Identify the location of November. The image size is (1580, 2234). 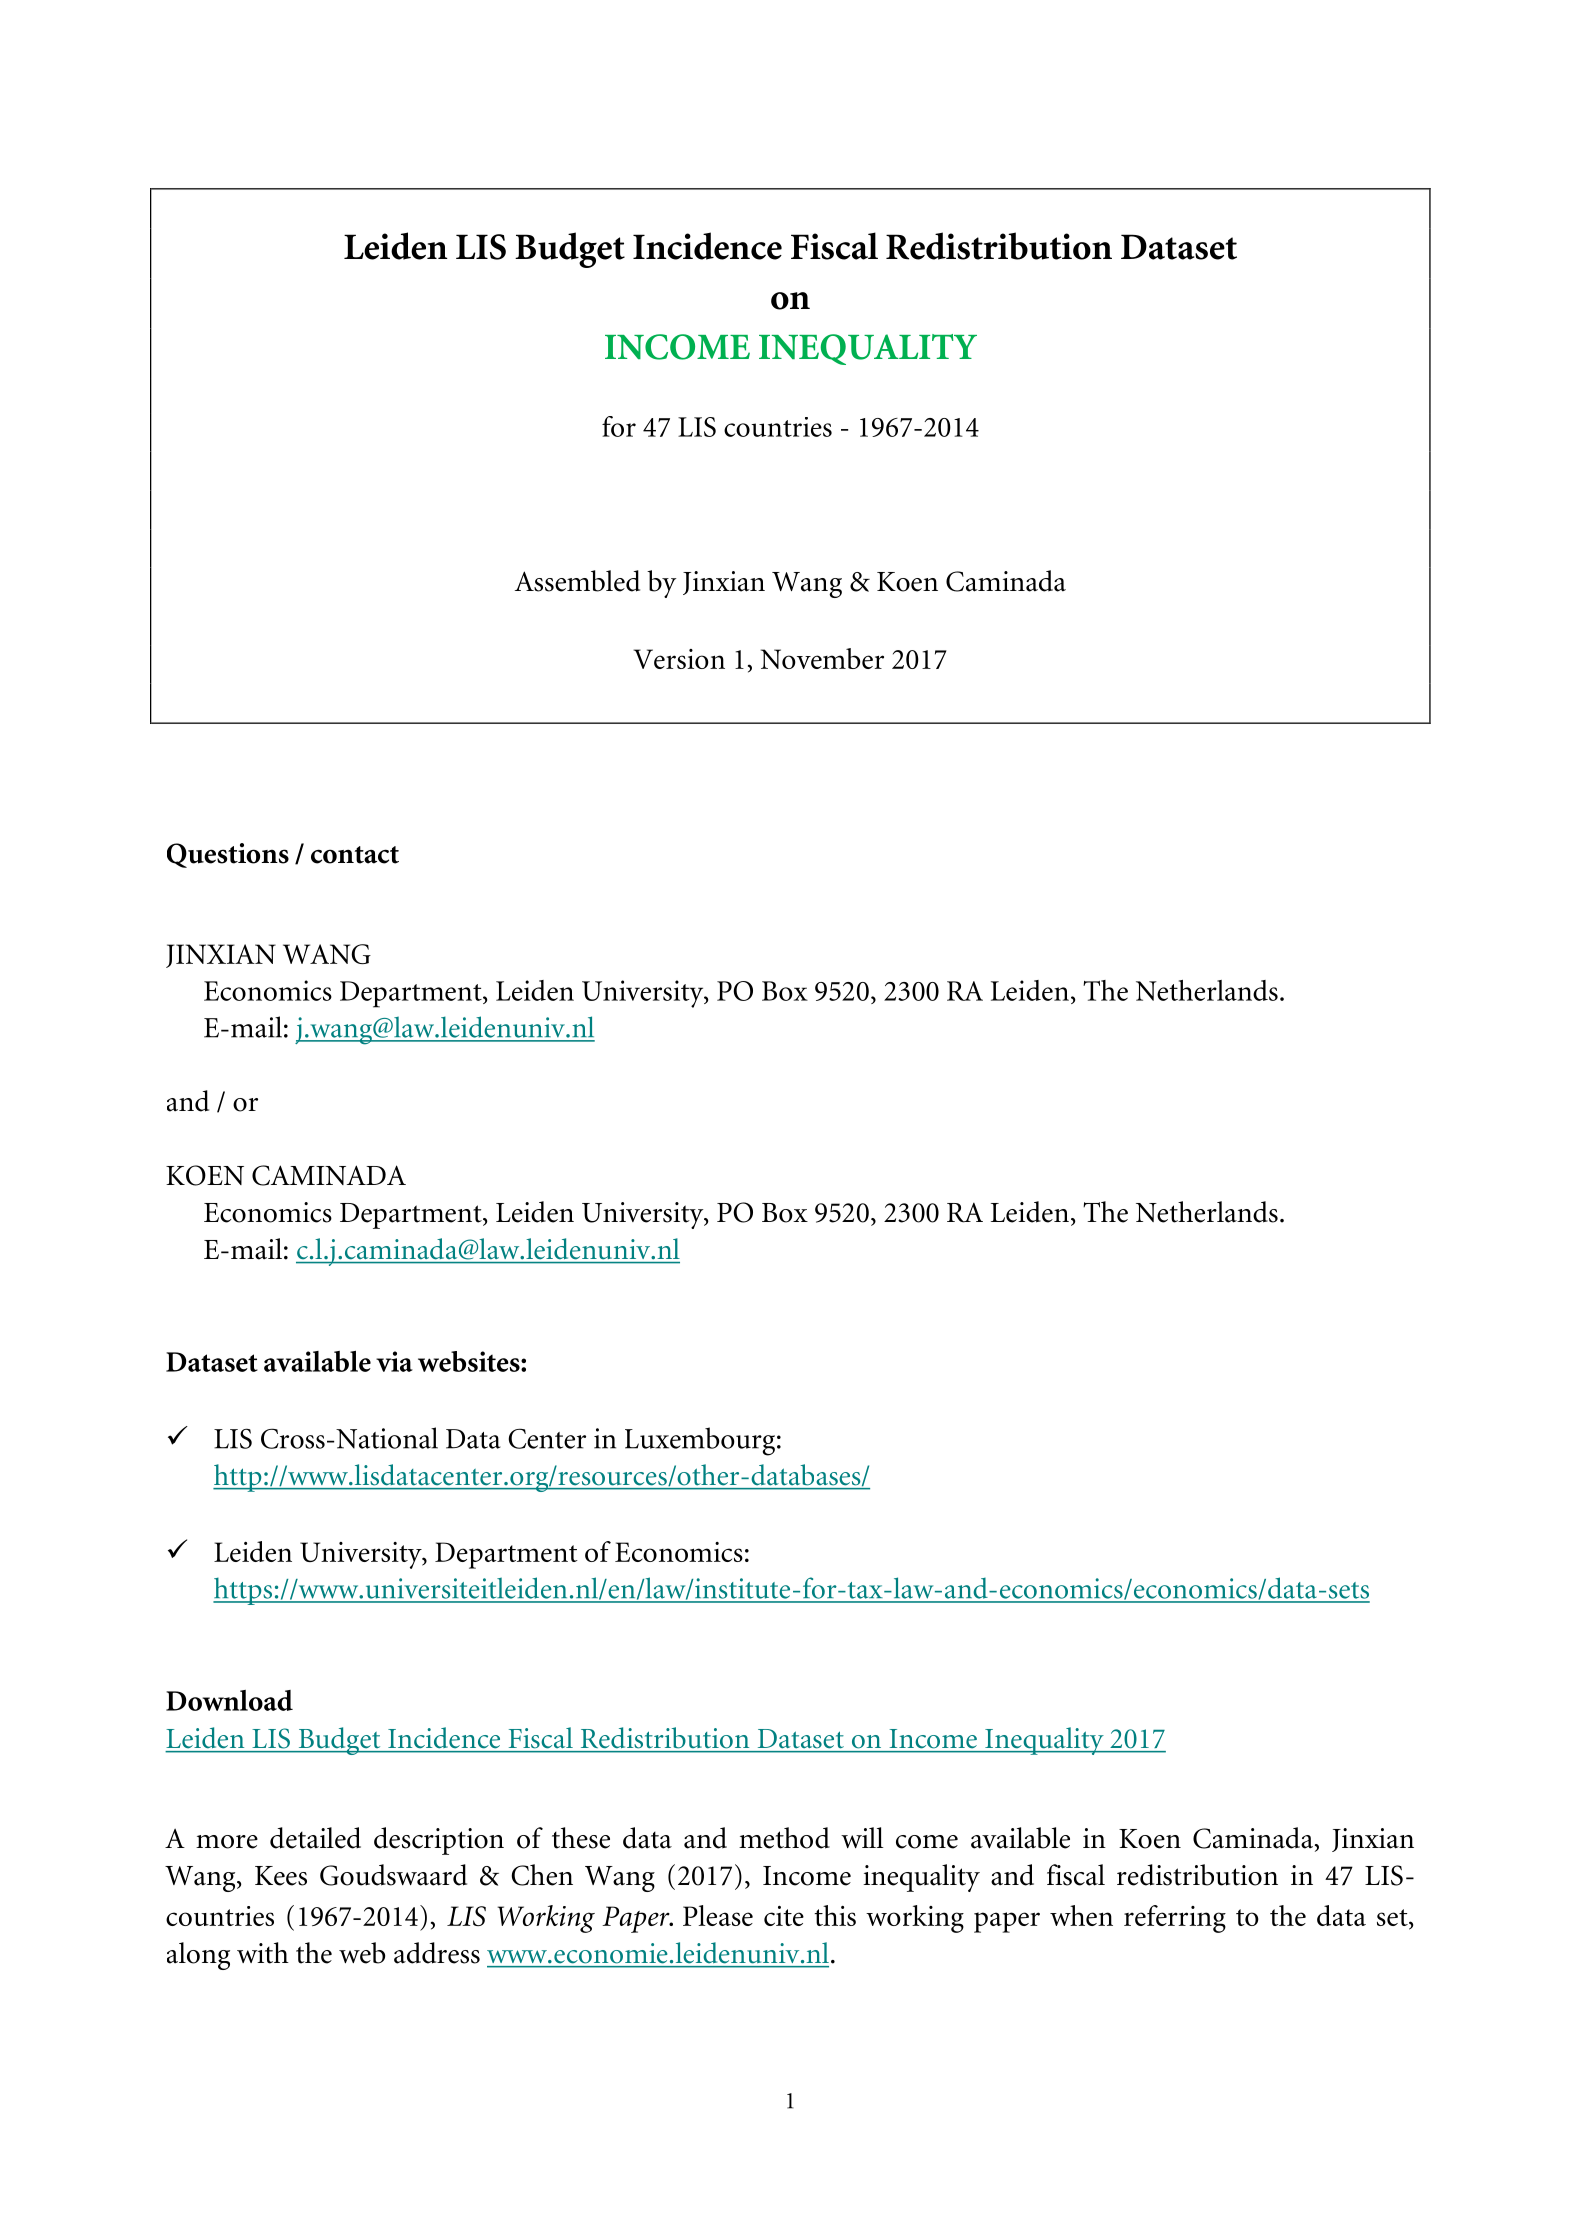
(822, 658).
